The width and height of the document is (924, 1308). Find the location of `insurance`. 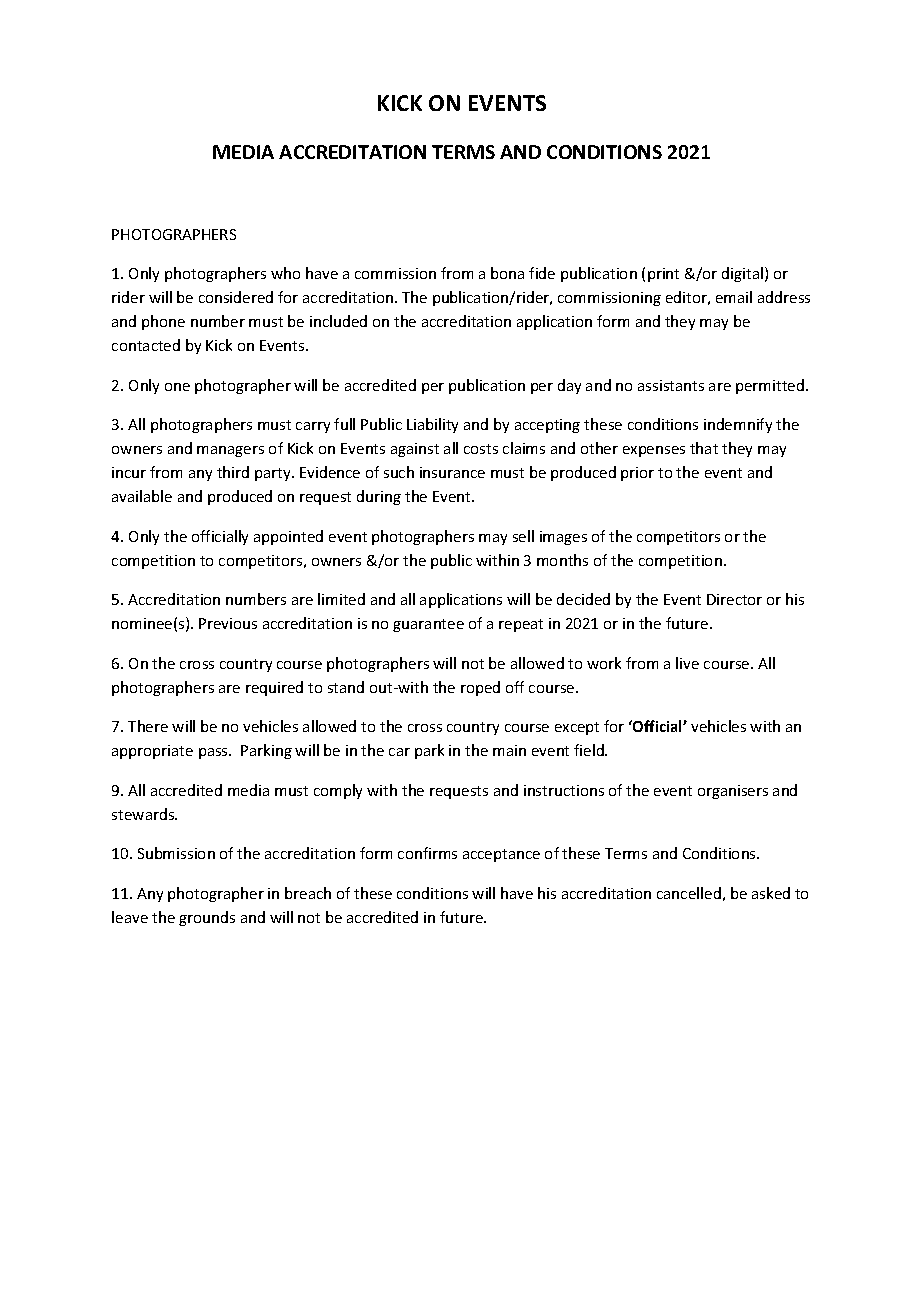

insurance is located at coordinates (452, 472).
